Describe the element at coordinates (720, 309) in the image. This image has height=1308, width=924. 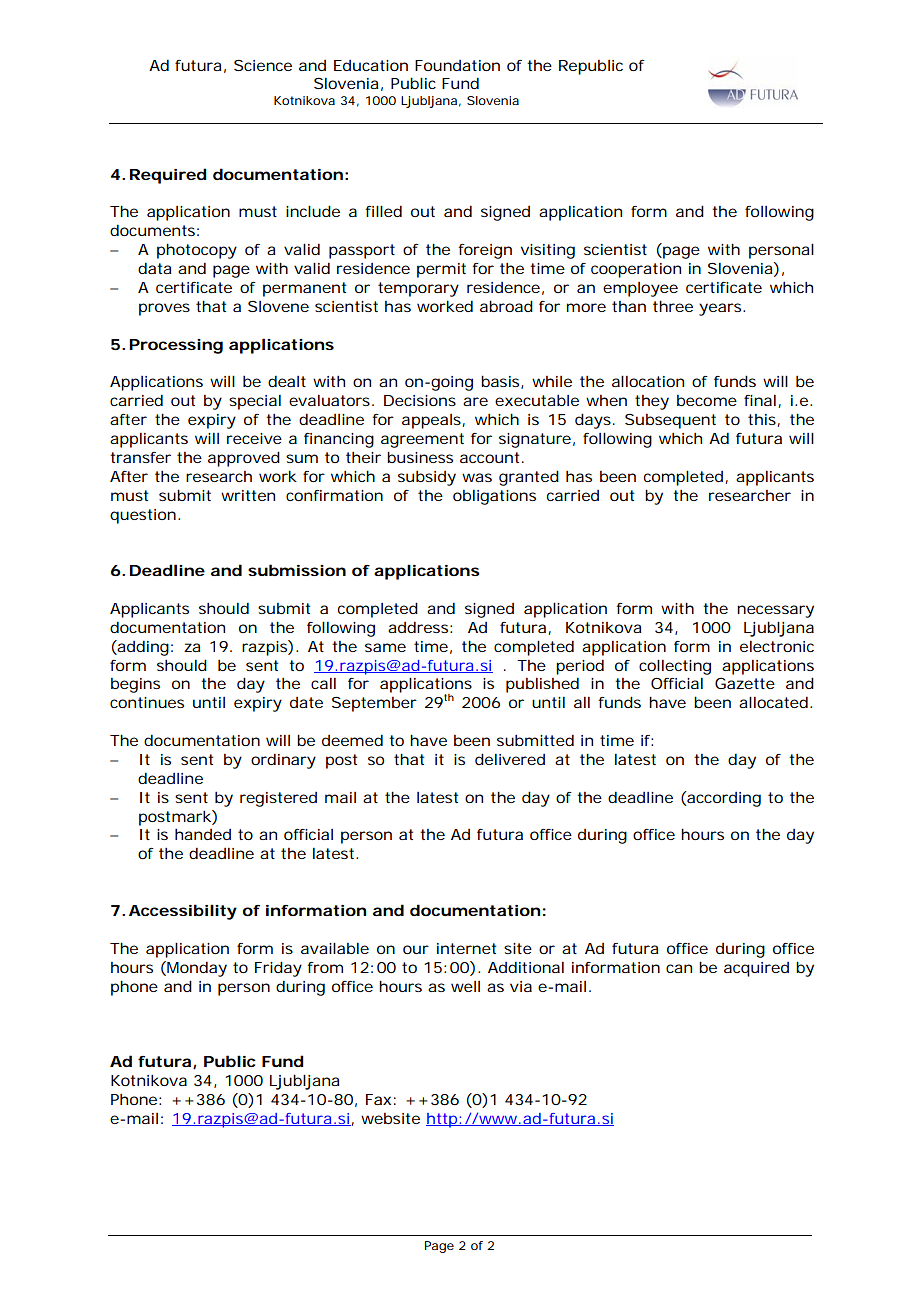
I see `years` at that location.
